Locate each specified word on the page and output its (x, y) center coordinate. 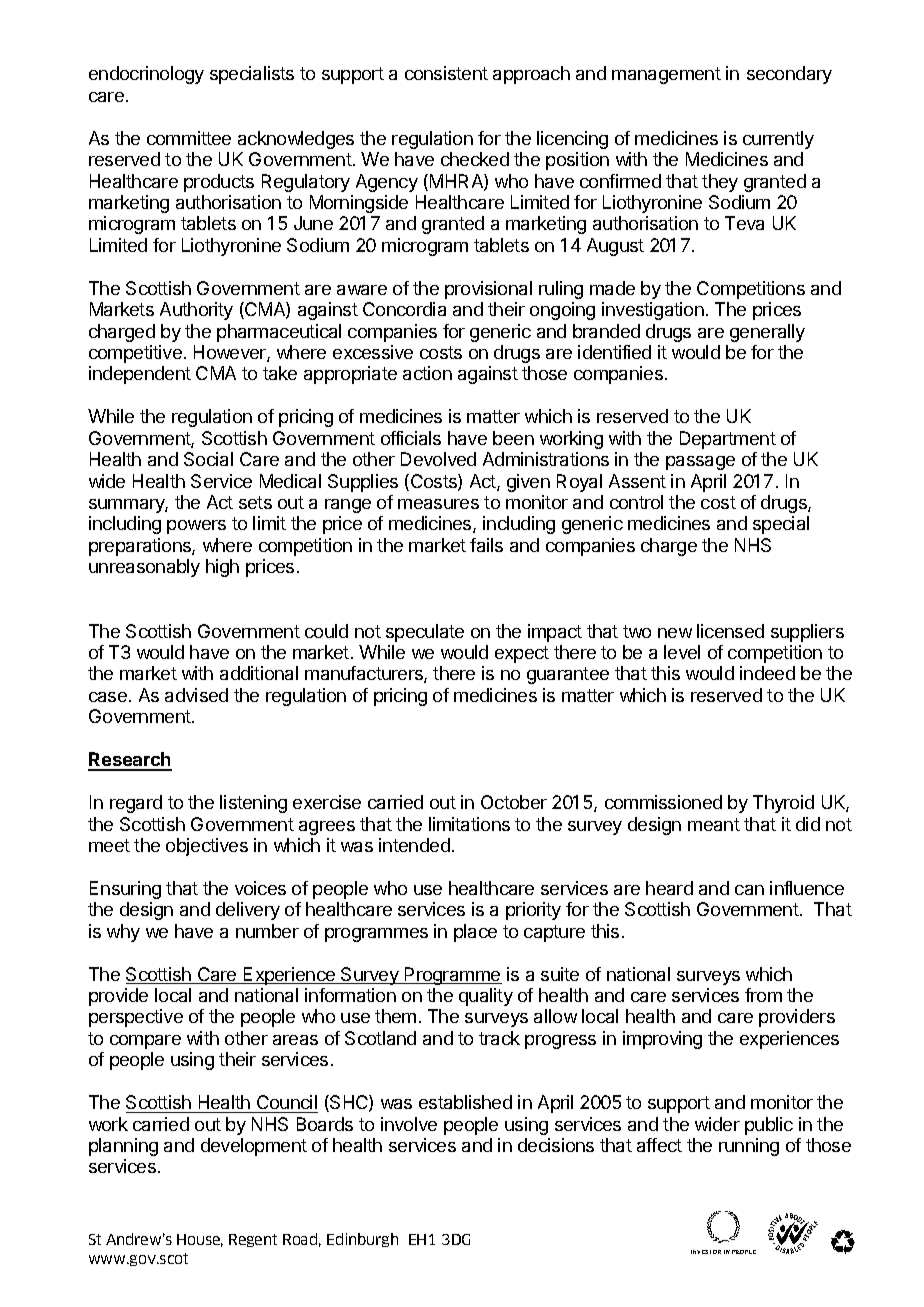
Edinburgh (362, 1240)
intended (414, 845)
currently (778, 140)
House (200, 1240)
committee (189, 138)
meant (714, 824)
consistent (446, 73)
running (749, 1147)
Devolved (438, 459)
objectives (207, 847)
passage (700, 463)
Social (208, 459)
